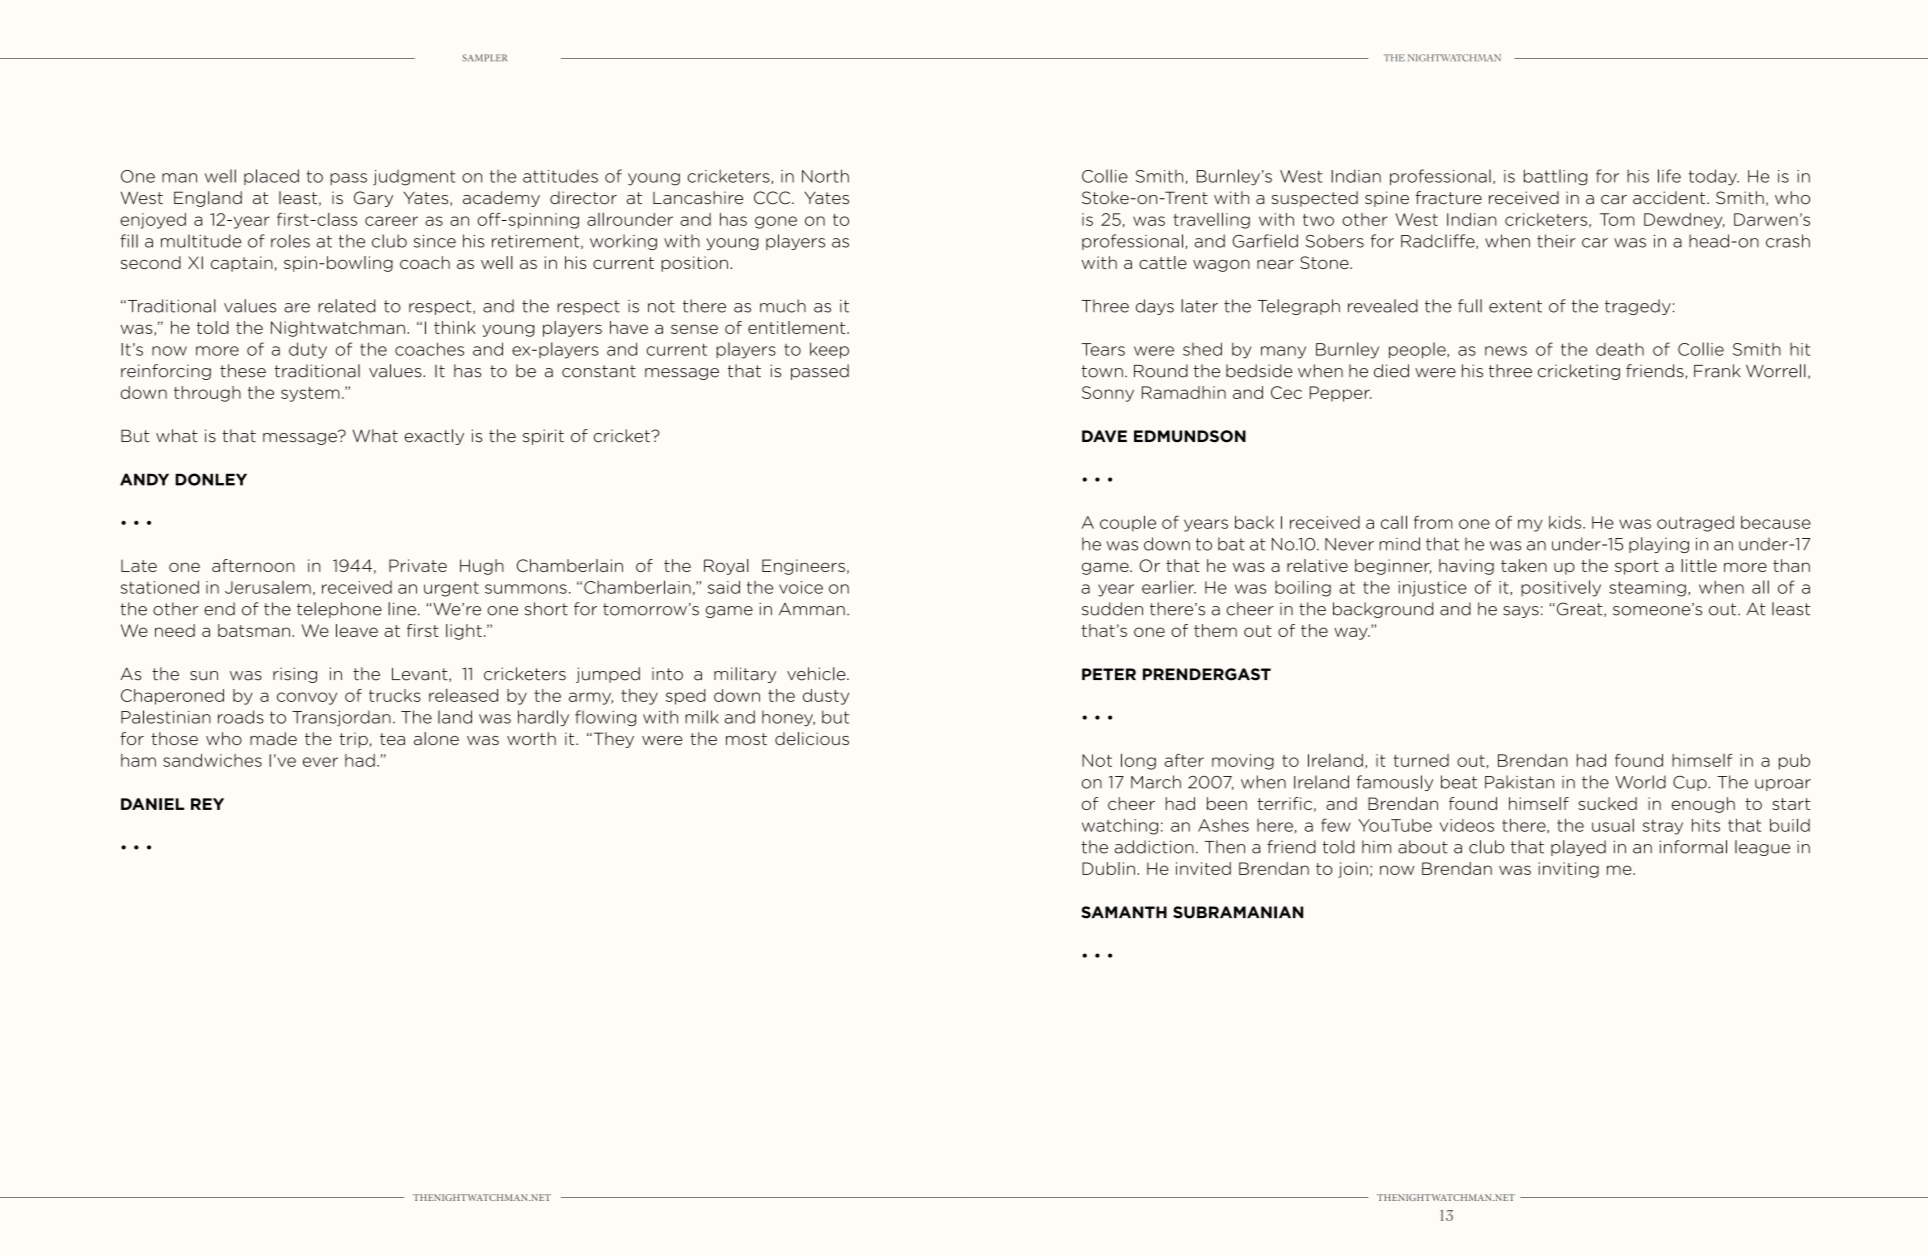  What do you see at coordinates (1669, 176) in the screenshot?
I see `life` at bounding box center [1669, 176].
